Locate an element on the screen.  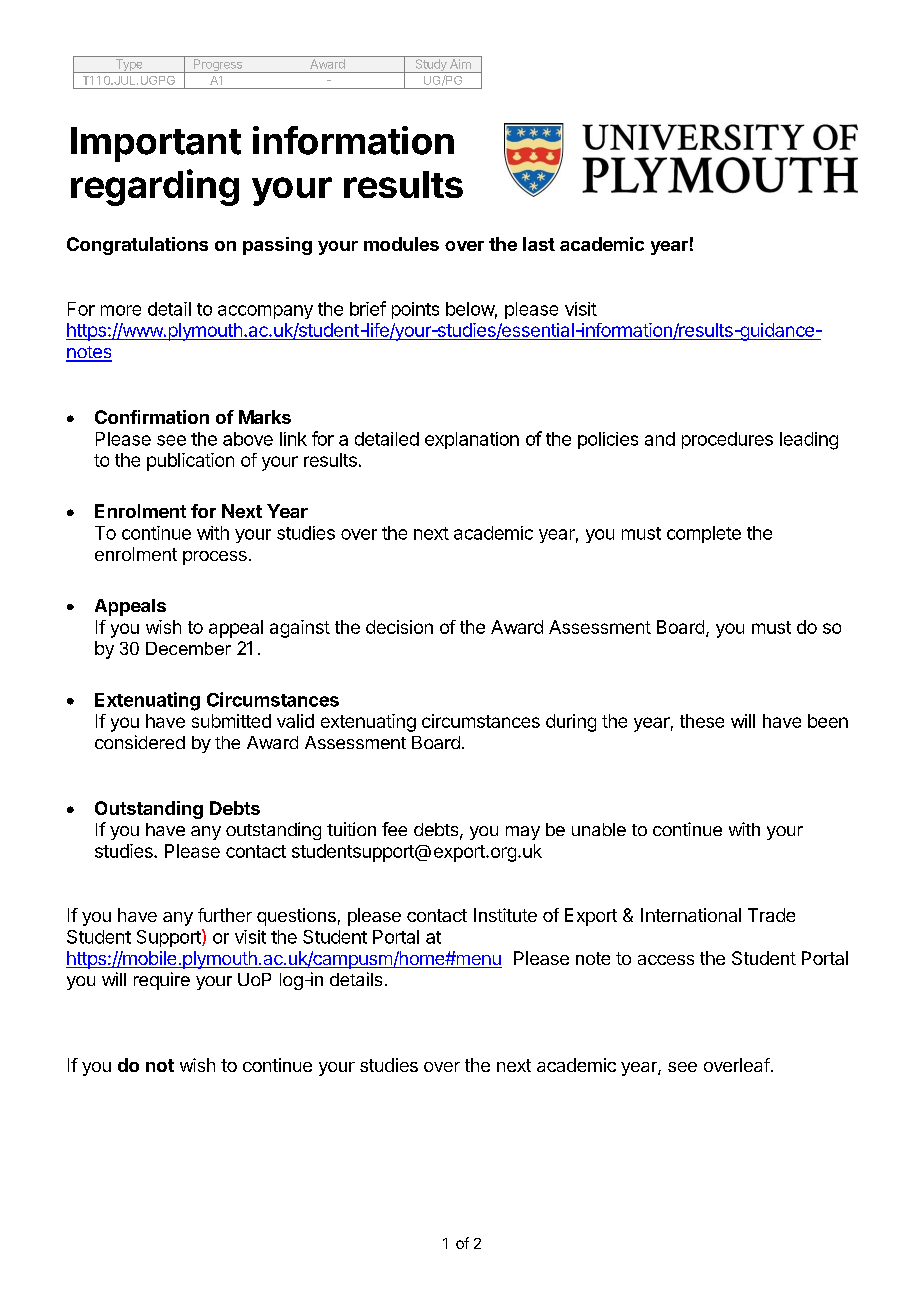
Progress is located at coordinates (218, 66).
